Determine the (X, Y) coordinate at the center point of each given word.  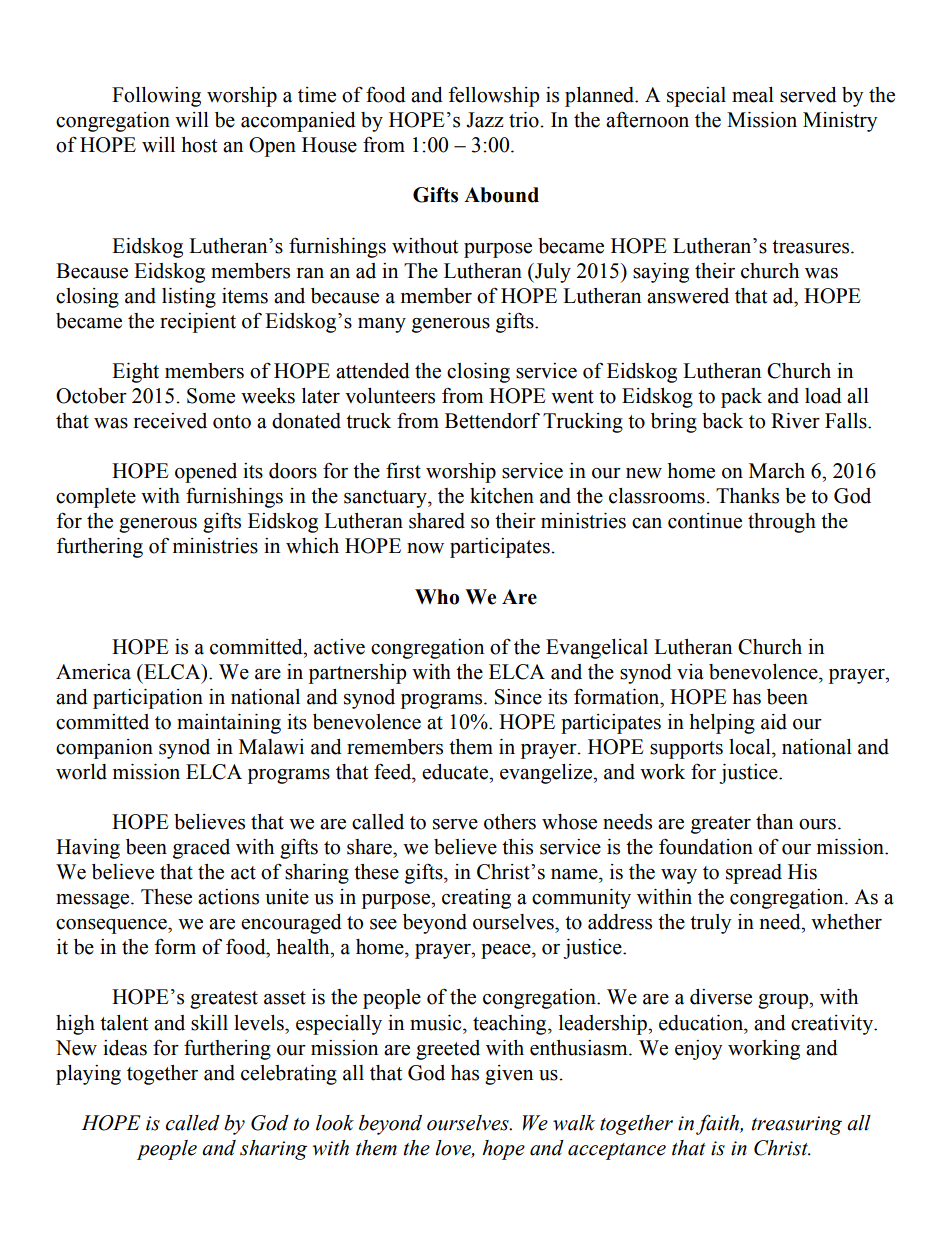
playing (88, 1075)
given (509, 1075)
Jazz (485, 120)
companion (104, 749)
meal (753, 95)
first (403, 470)
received (170, 421)
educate (456, 772)
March (777, 471)
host (199, 145)
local (751, 747)
